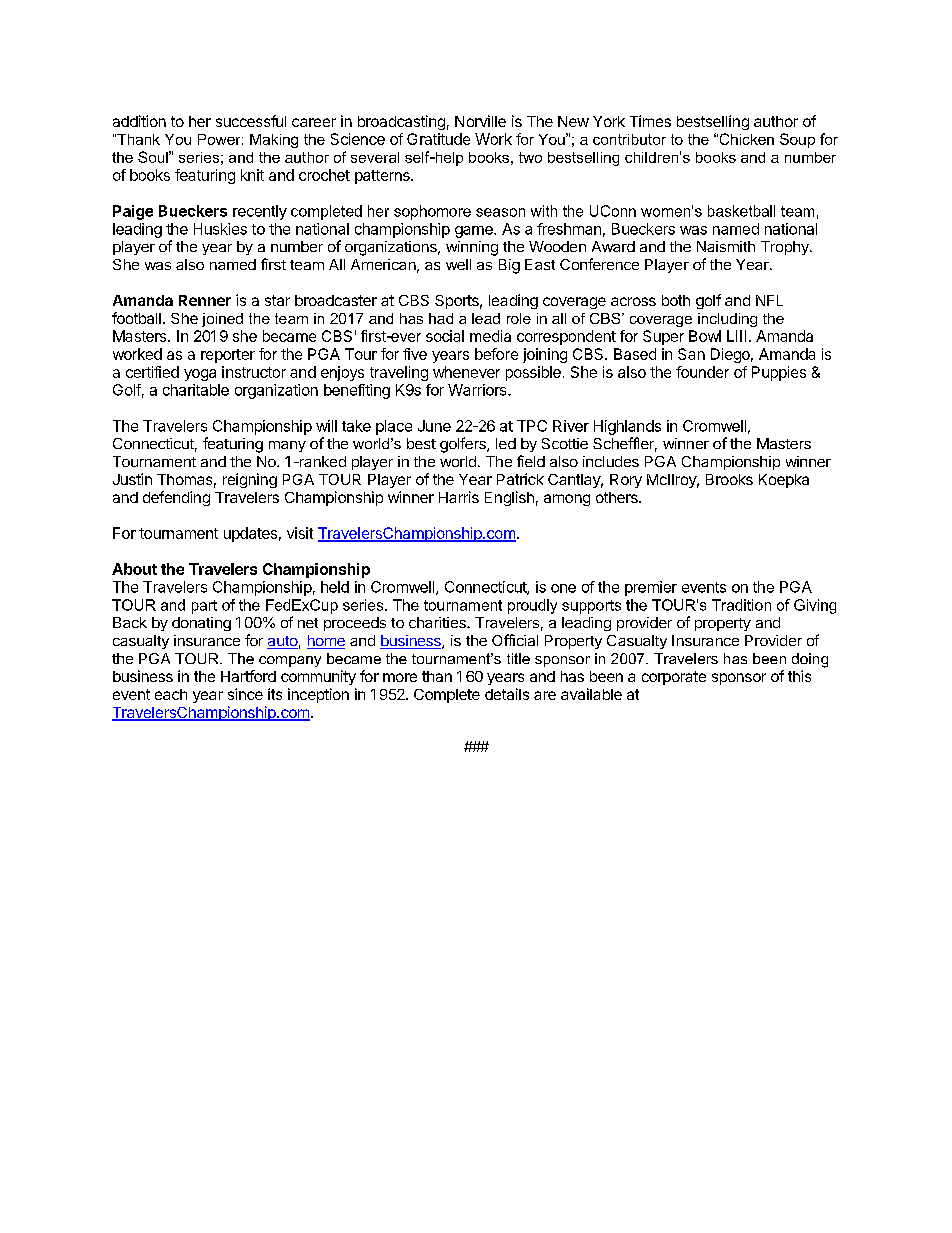  What do you see at coordinates (507, 694) in the document?
I see `details` at bounding box center [507, 694].
